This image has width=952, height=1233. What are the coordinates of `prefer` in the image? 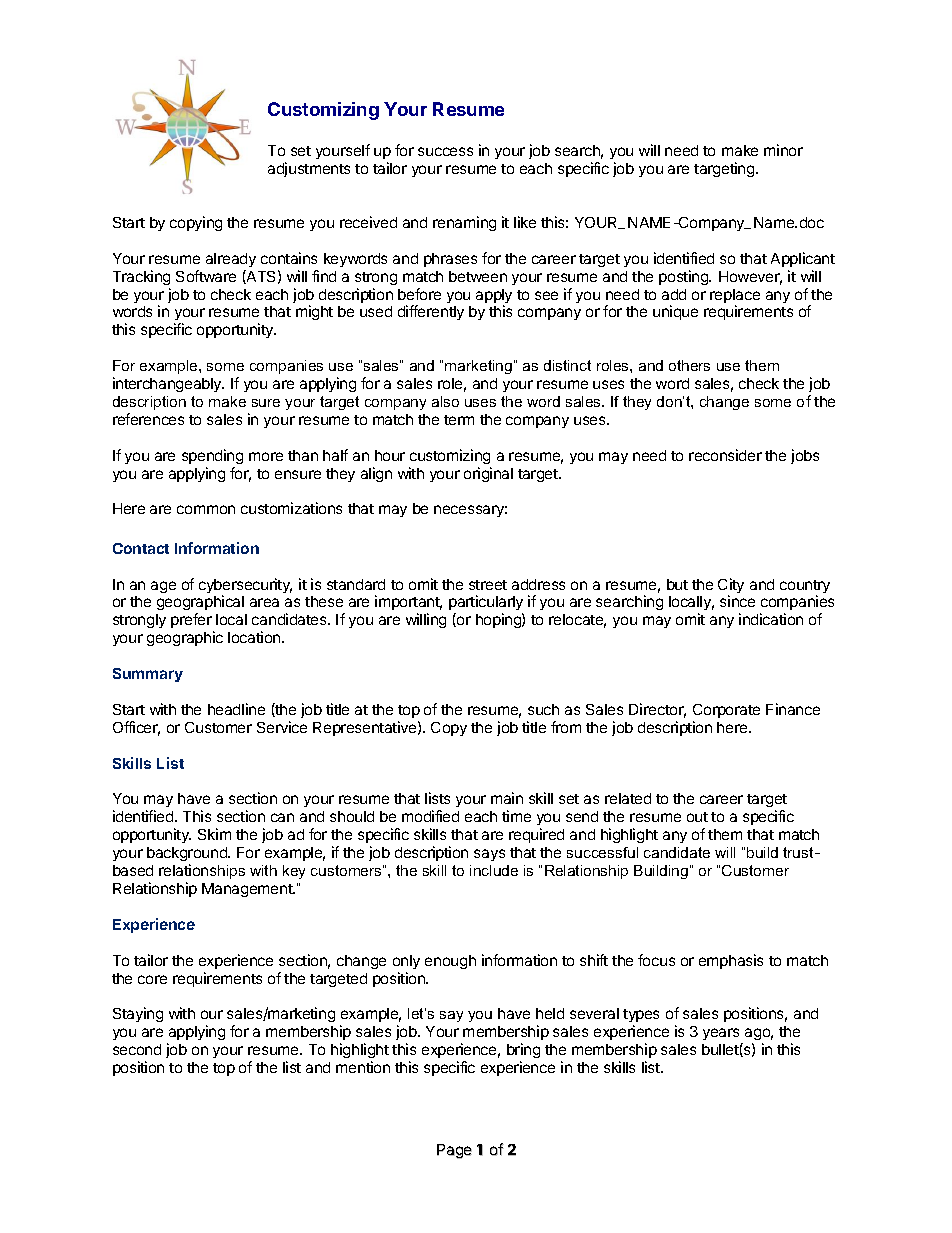 It's located at (192, 622).
